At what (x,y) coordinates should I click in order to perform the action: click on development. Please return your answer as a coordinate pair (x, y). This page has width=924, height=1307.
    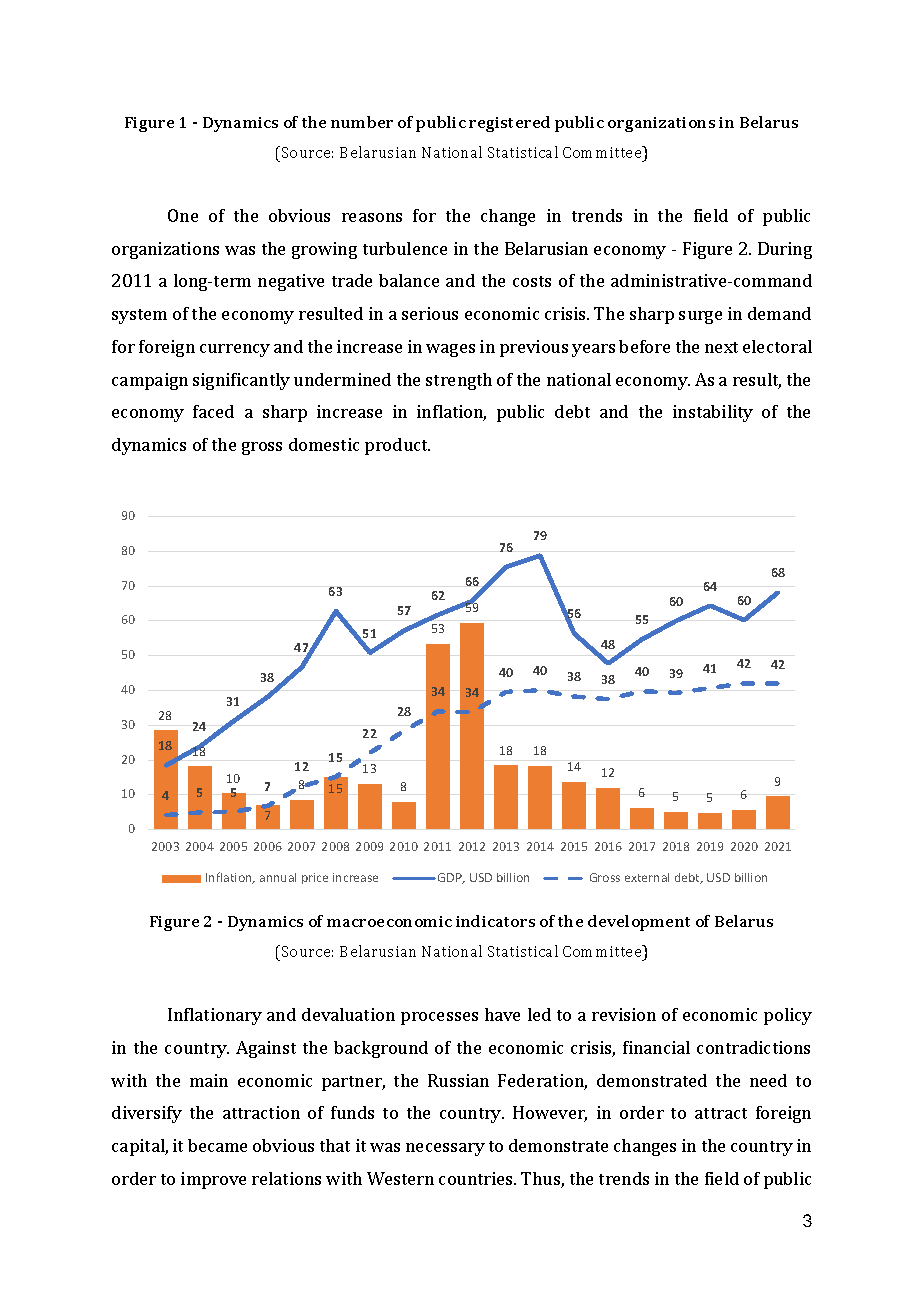
    Looking at the image, I should click on (639, 923).
